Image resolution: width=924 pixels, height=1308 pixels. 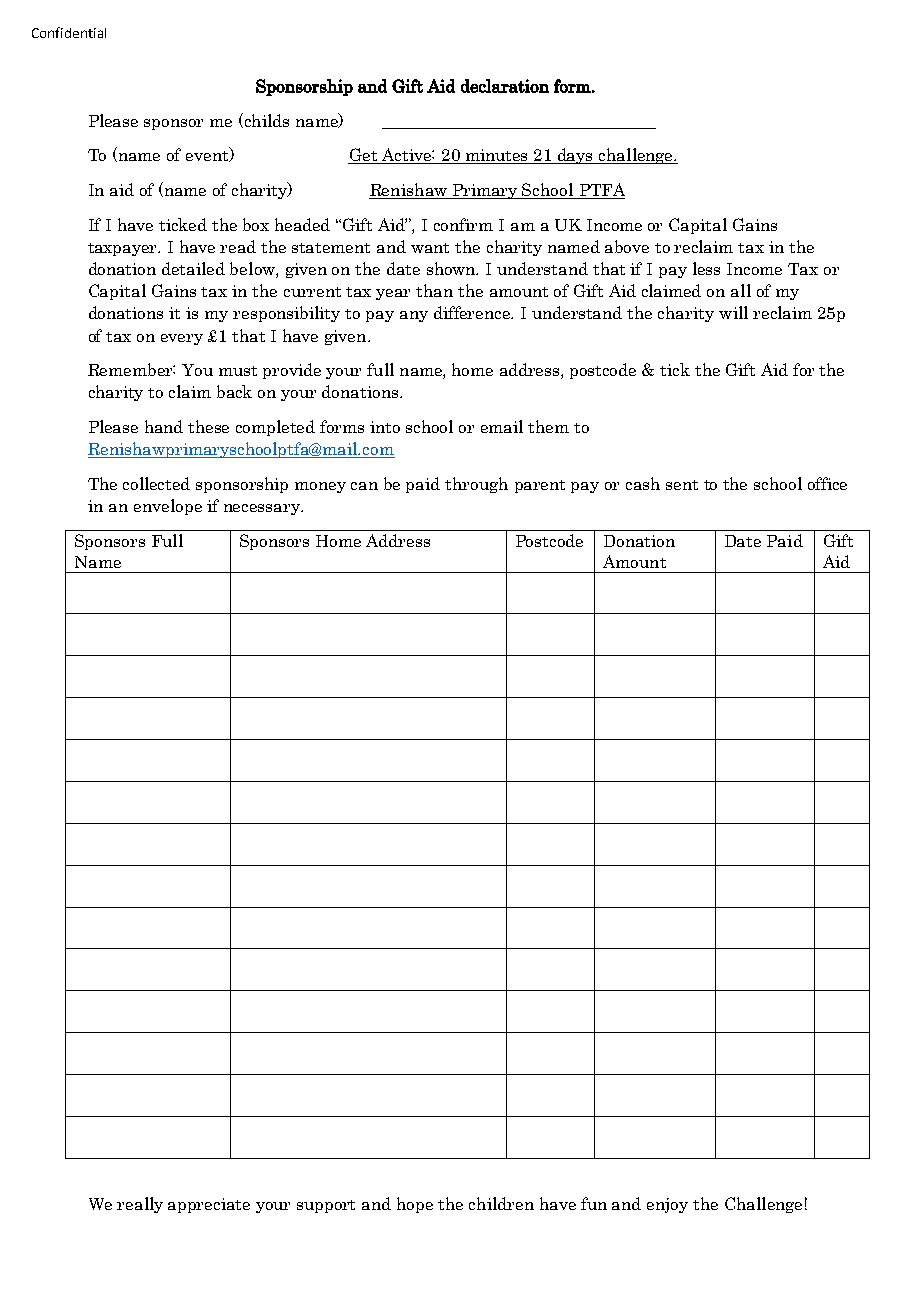 What do you see at coordinates (415, 1205) in the page?
I see `hope` at bounding box center [415, 1205].
